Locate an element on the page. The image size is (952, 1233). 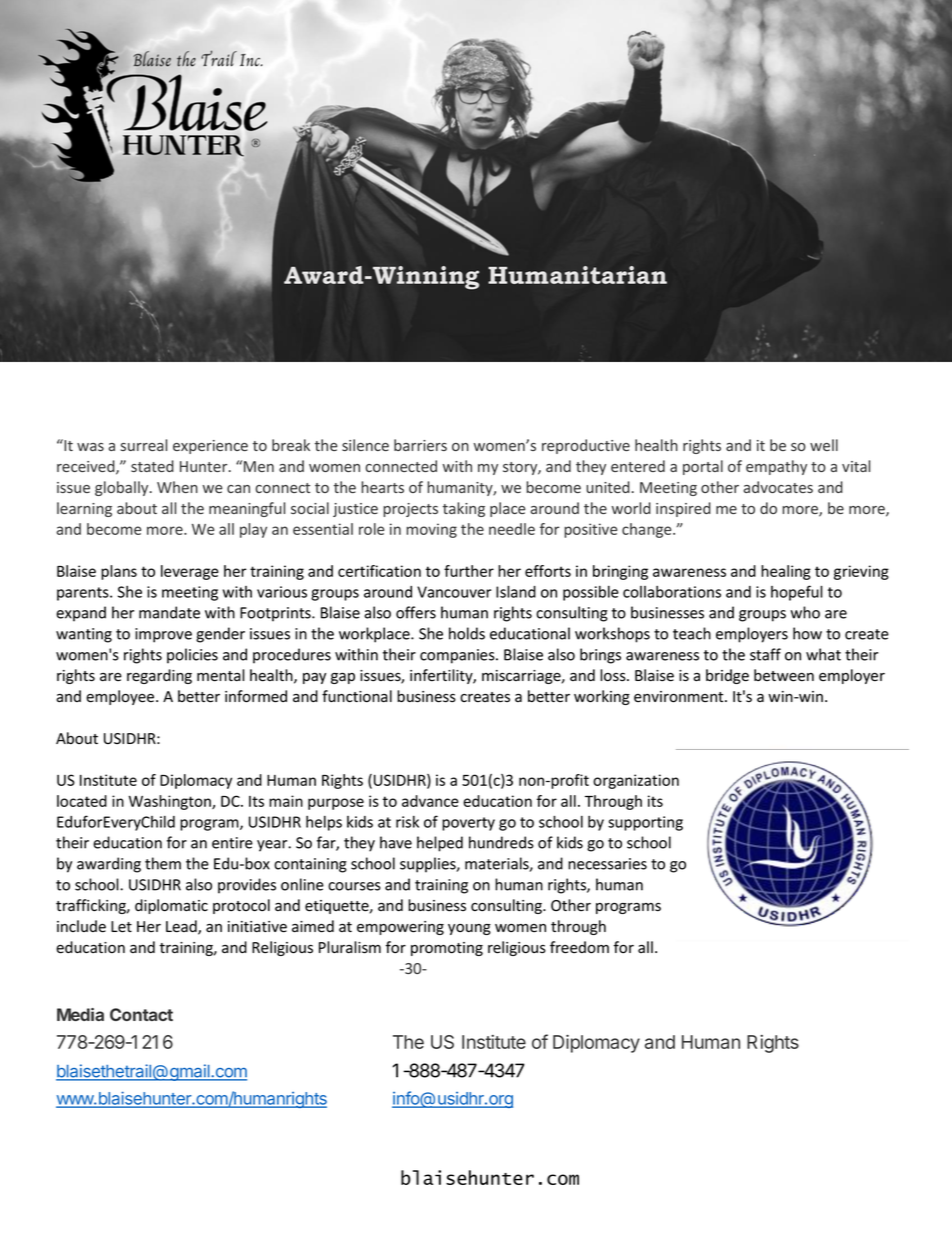
environment is located at coordinates (680, 697).
